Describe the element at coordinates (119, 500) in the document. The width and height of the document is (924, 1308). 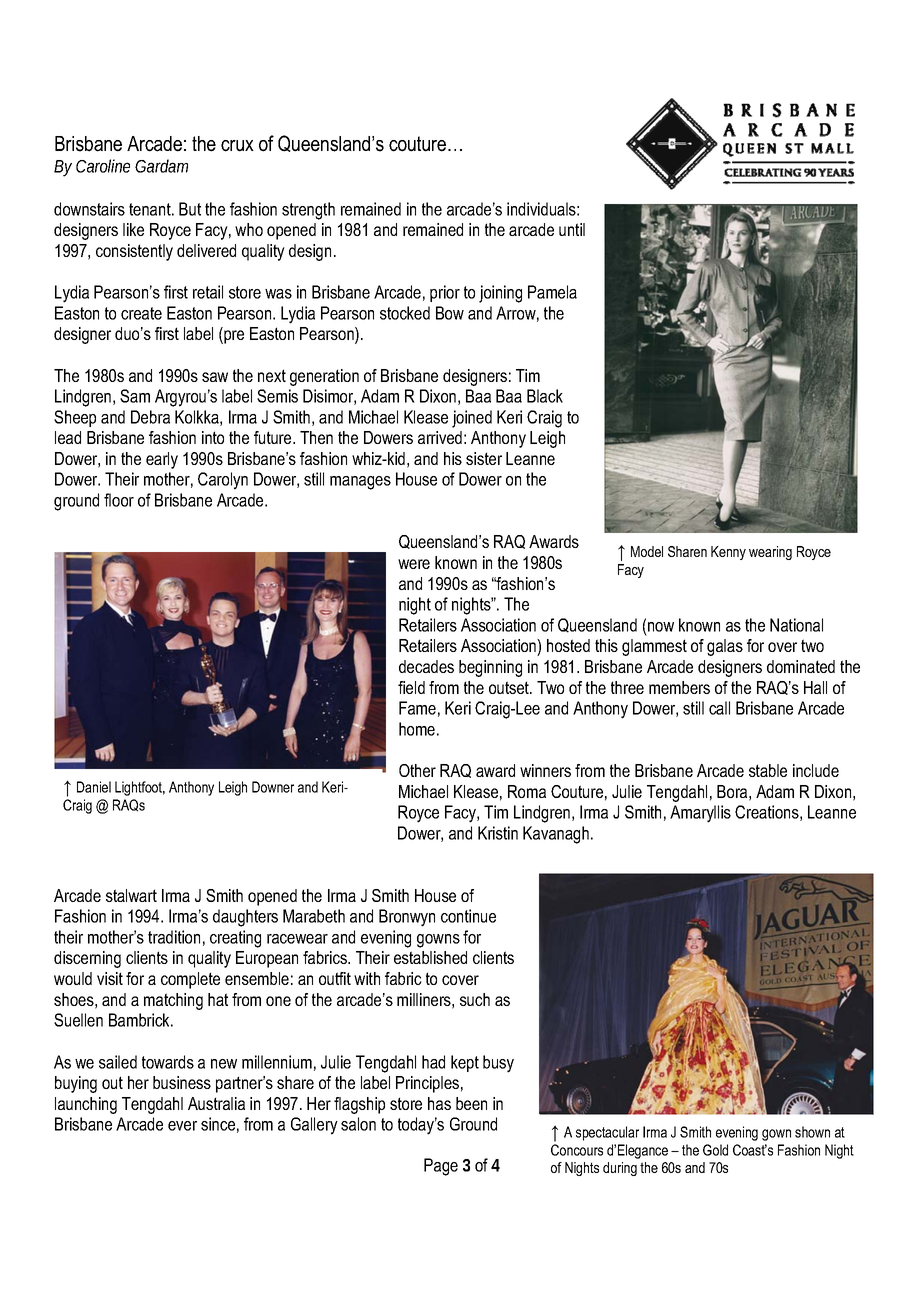
I see `floor` at that location.
